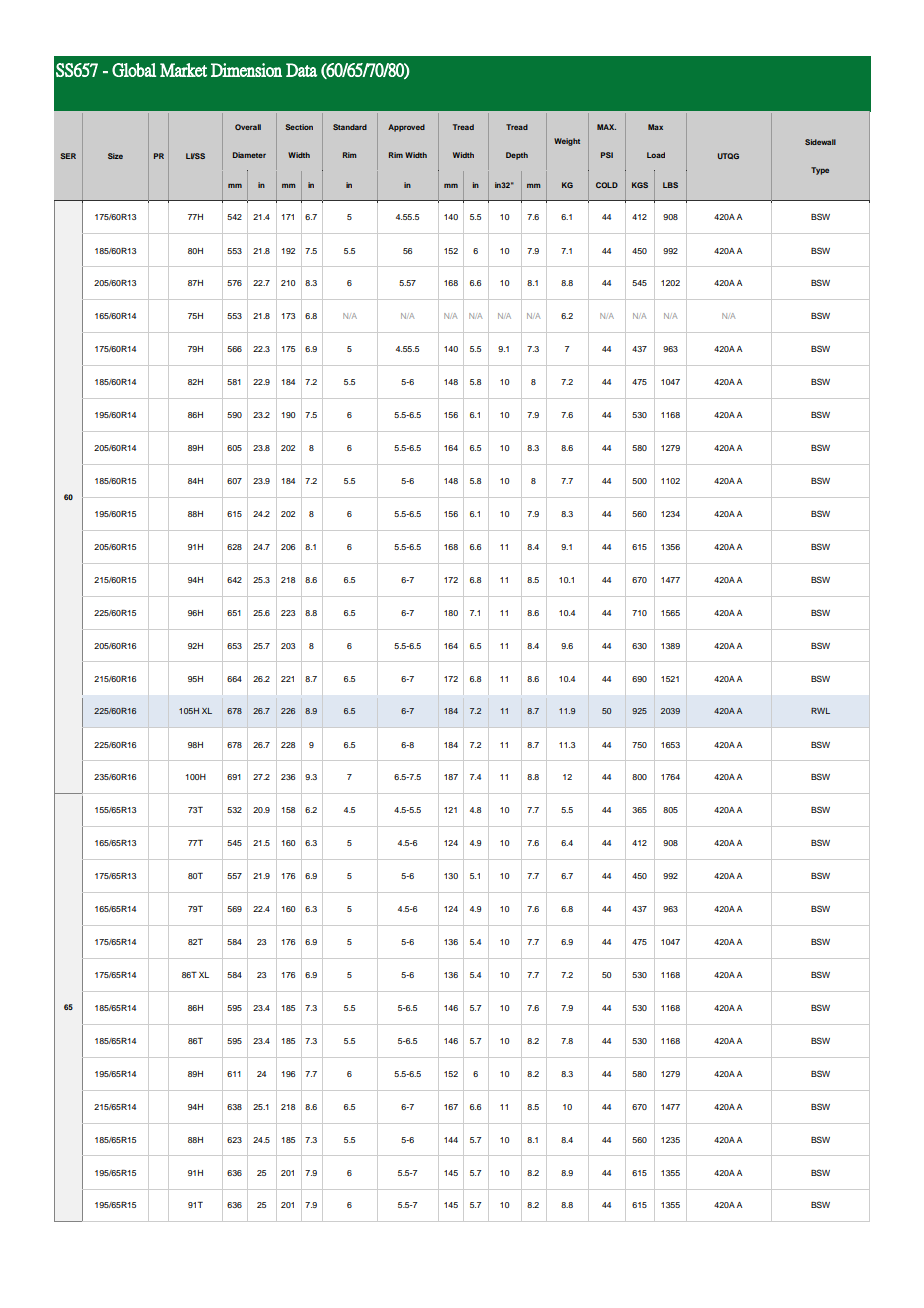 This document has height=1308, width=924. Describe the element at coordinates (820, 142) in the document. I see `Sidewall` at that location.
